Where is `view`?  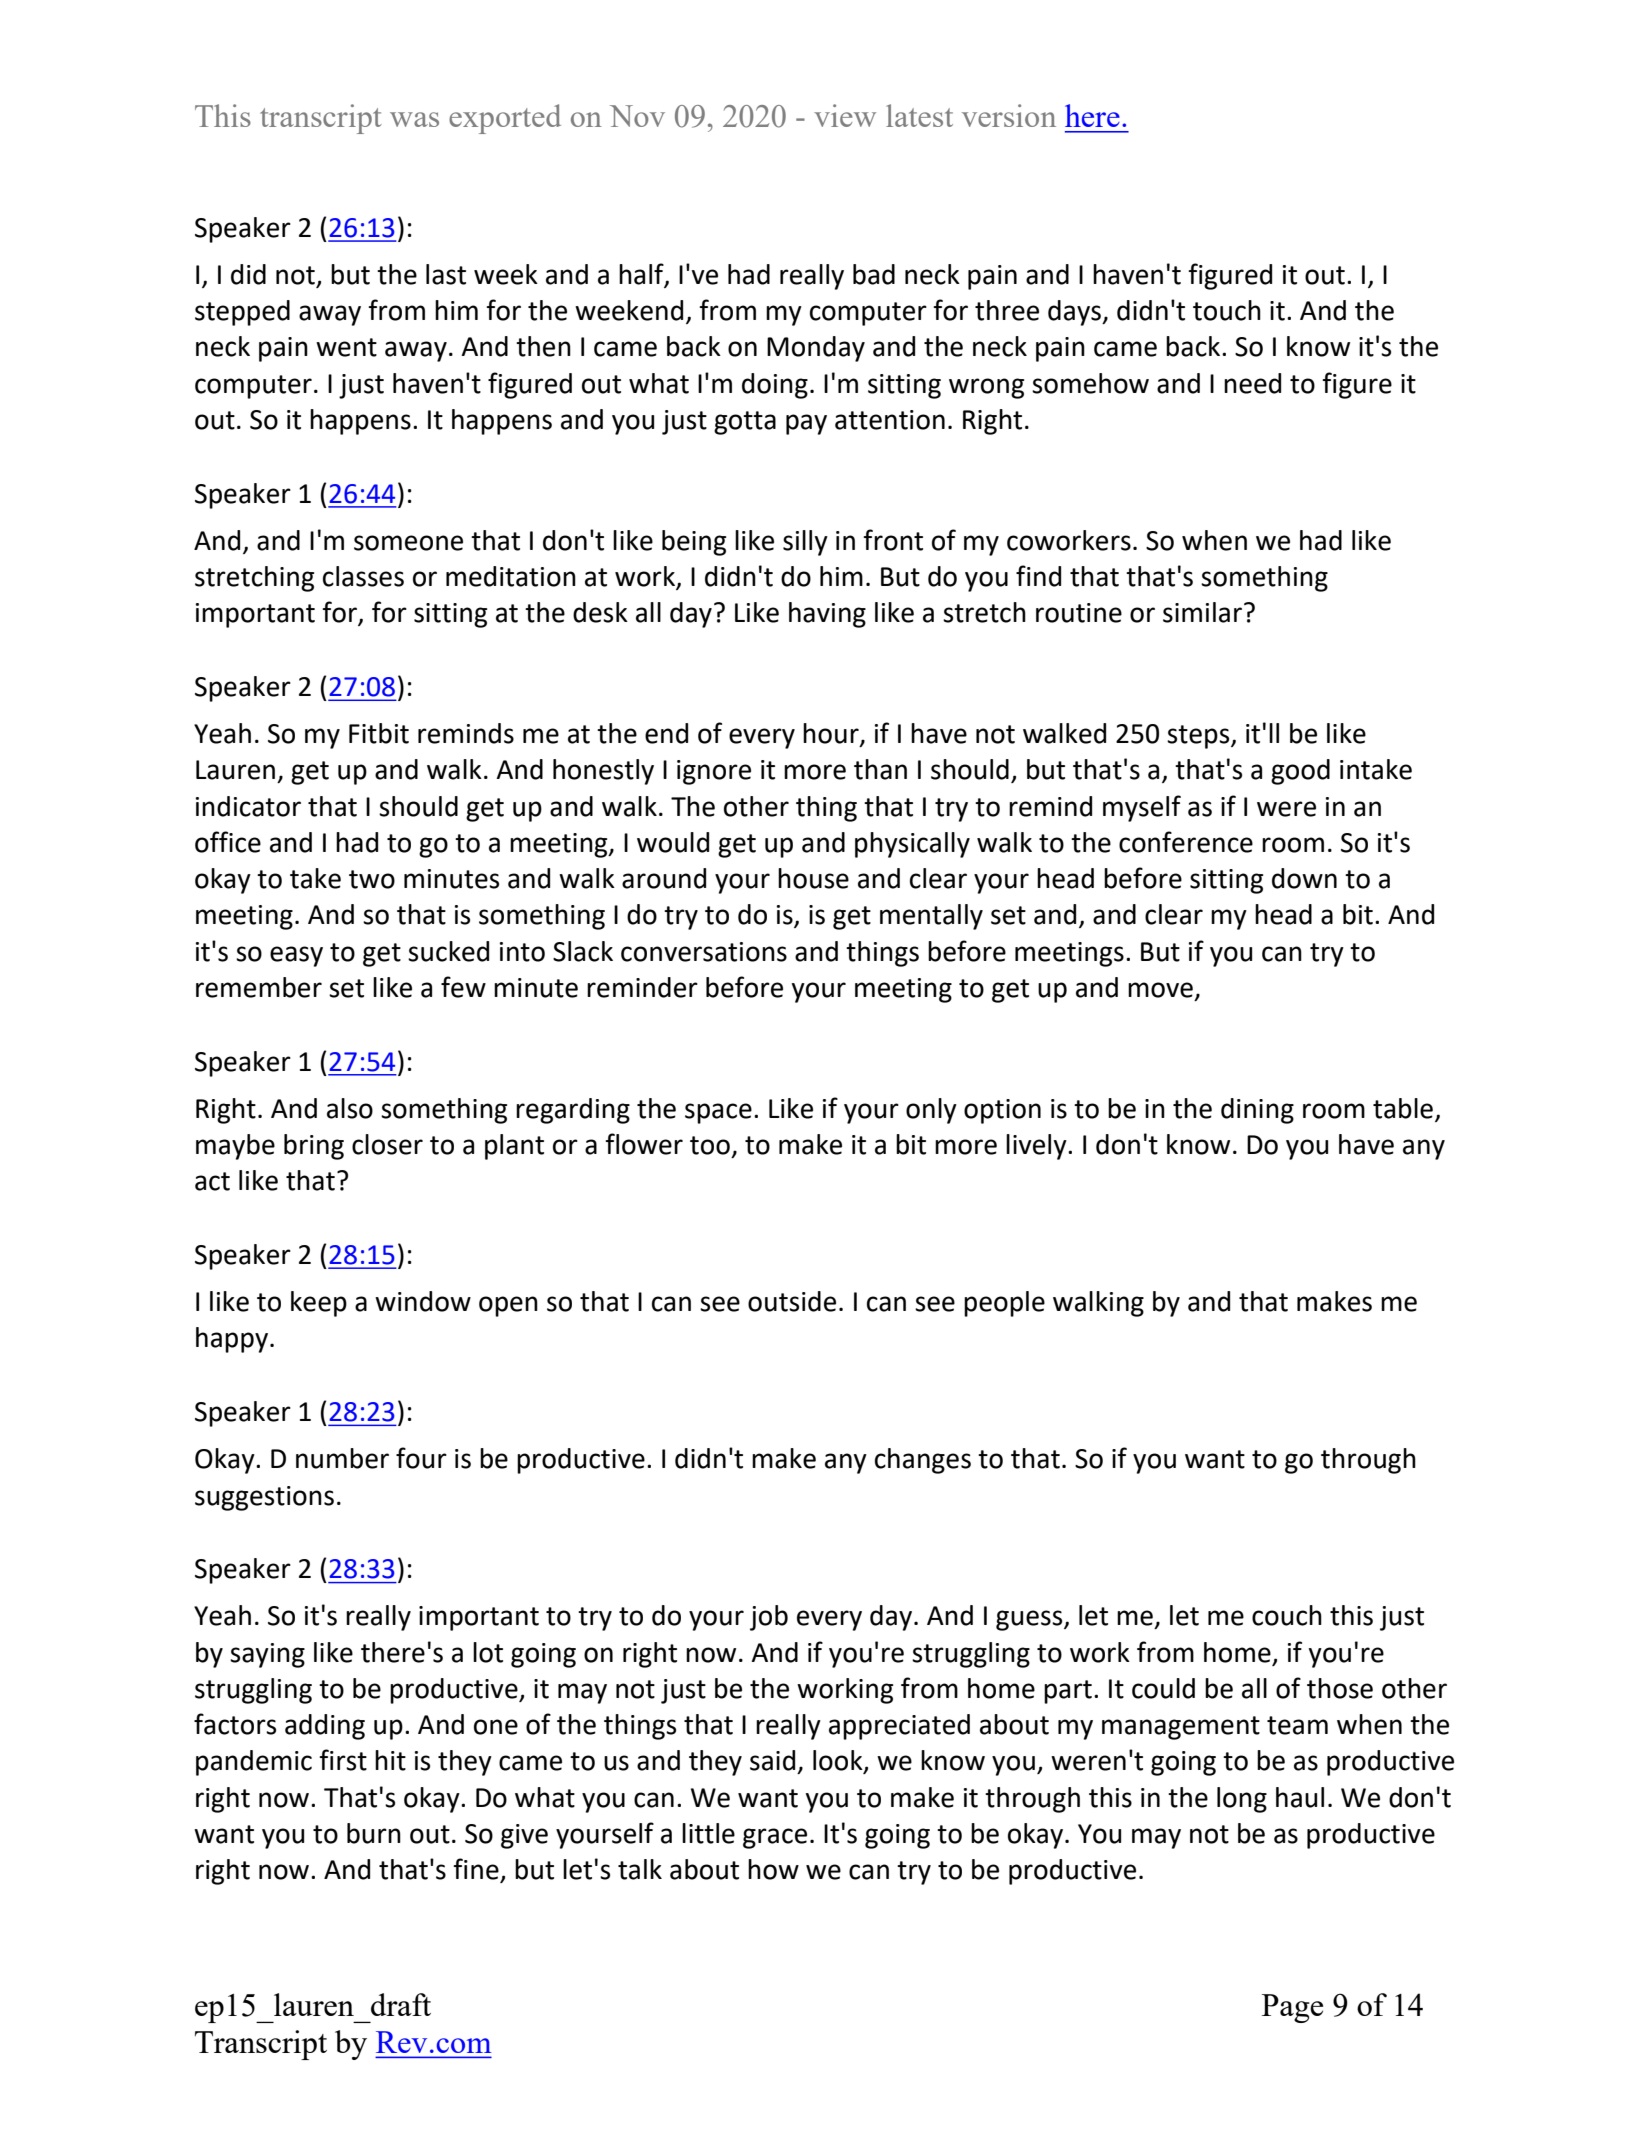
view is located at coordinates (845, 115).
